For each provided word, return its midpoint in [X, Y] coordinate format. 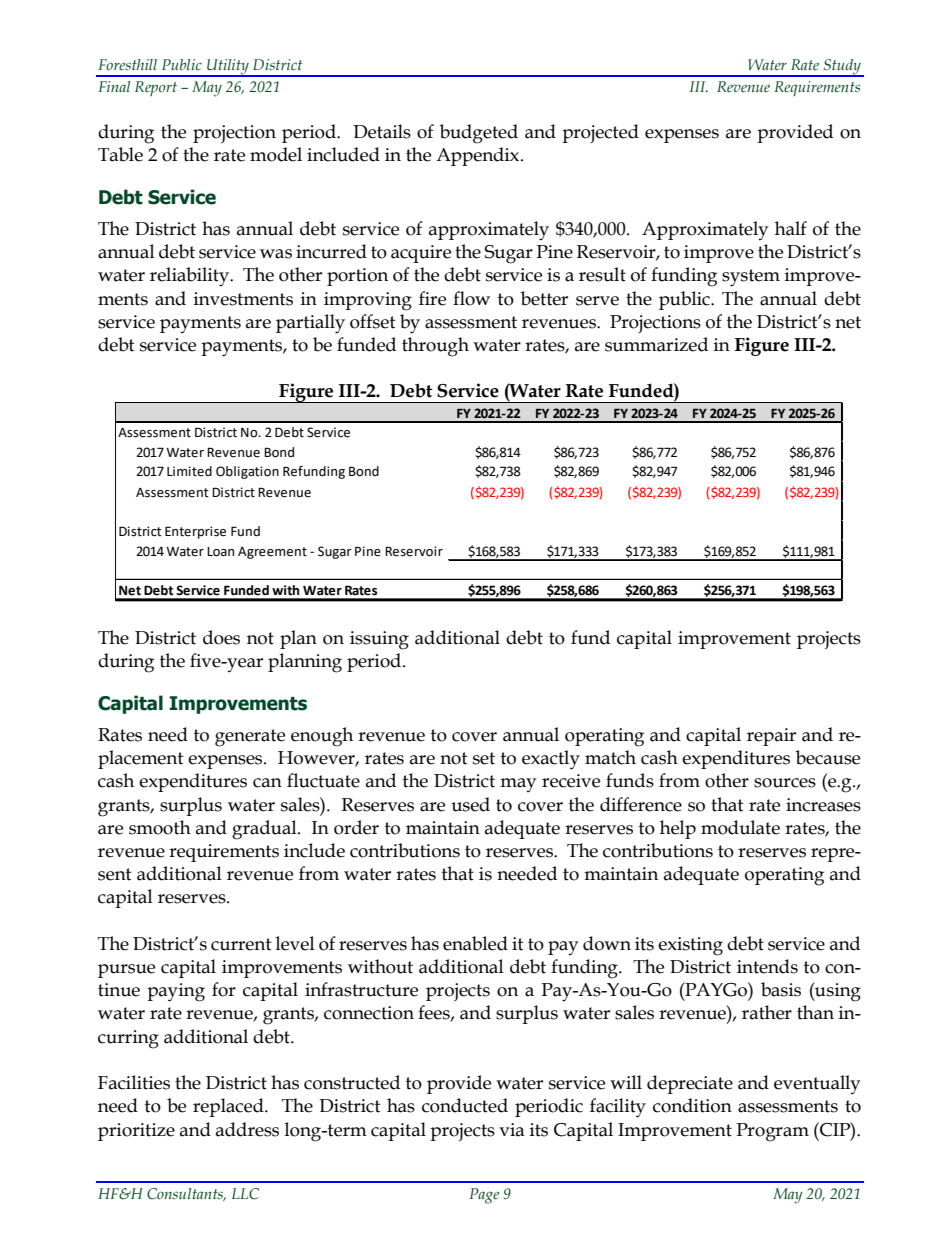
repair [771, 737]
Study [842, 68]
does [221, 637]
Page [484, 1196]
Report [156, 88]
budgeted [479, 134]
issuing [379, 640]
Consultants [186, 1194]
